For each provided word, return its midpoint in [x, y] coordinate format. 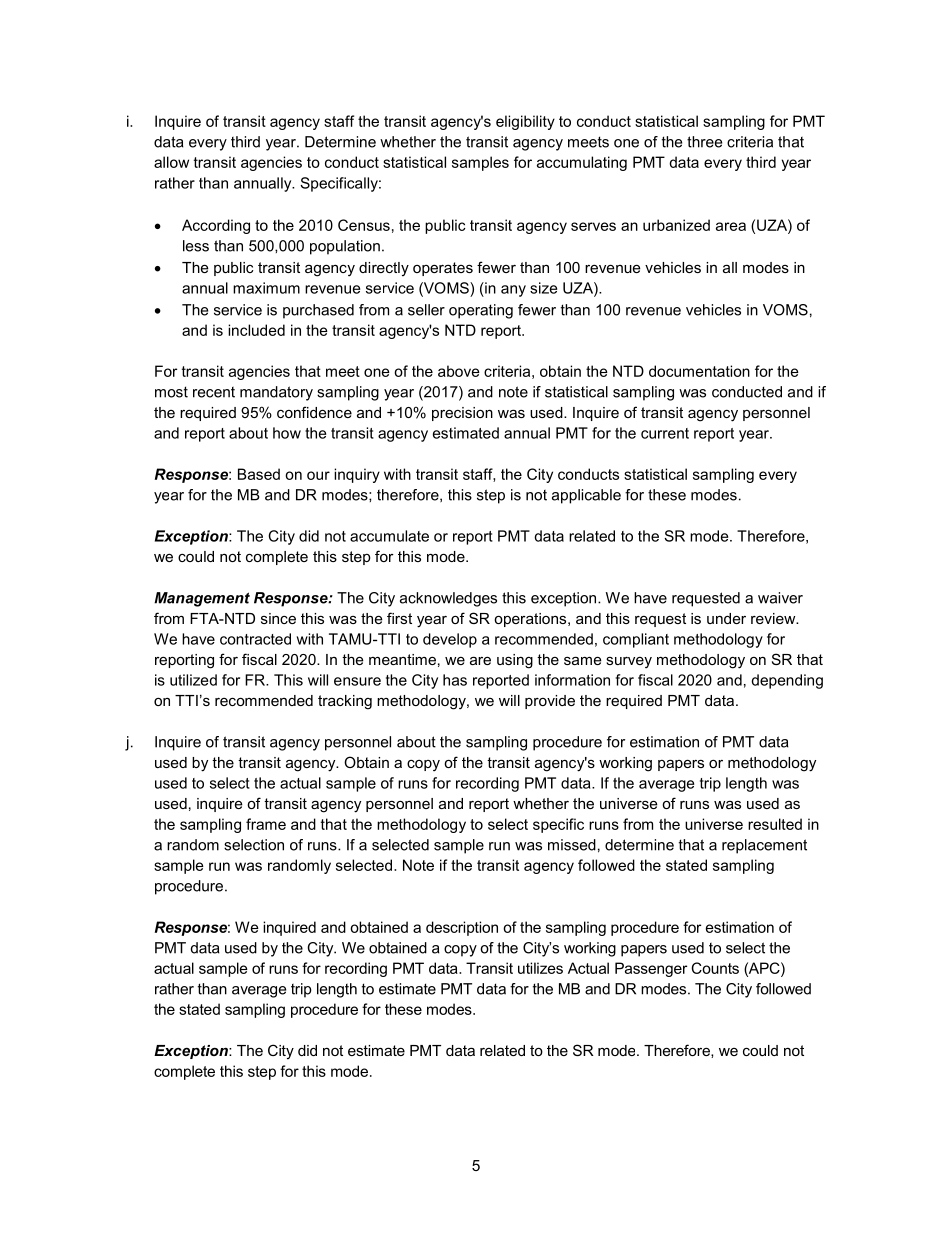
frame [266, 824]
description [462, 928]
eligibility [525, 122]
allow [171, 162]
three [704, 142]
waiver [780, 598]
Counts [715, 968]
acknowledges [448, 599]
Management [202, 599]
